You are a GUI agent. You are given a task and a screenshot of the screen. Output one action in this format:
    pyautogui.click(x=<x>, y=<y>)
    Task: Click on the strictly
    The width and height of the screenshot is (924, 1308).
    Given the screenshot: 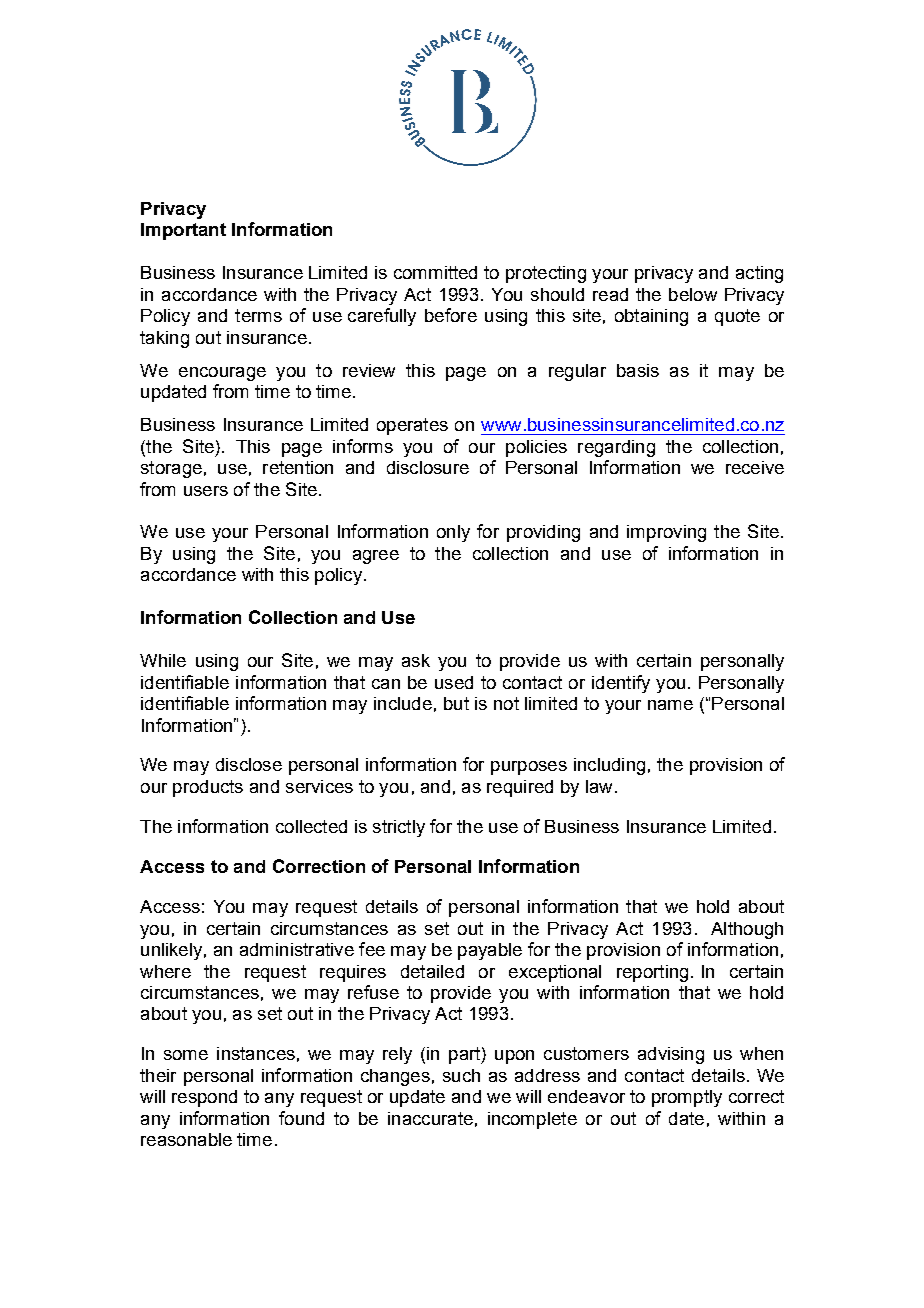 What is the action you would take?
    pyautogui.click(x=399, y=828)
